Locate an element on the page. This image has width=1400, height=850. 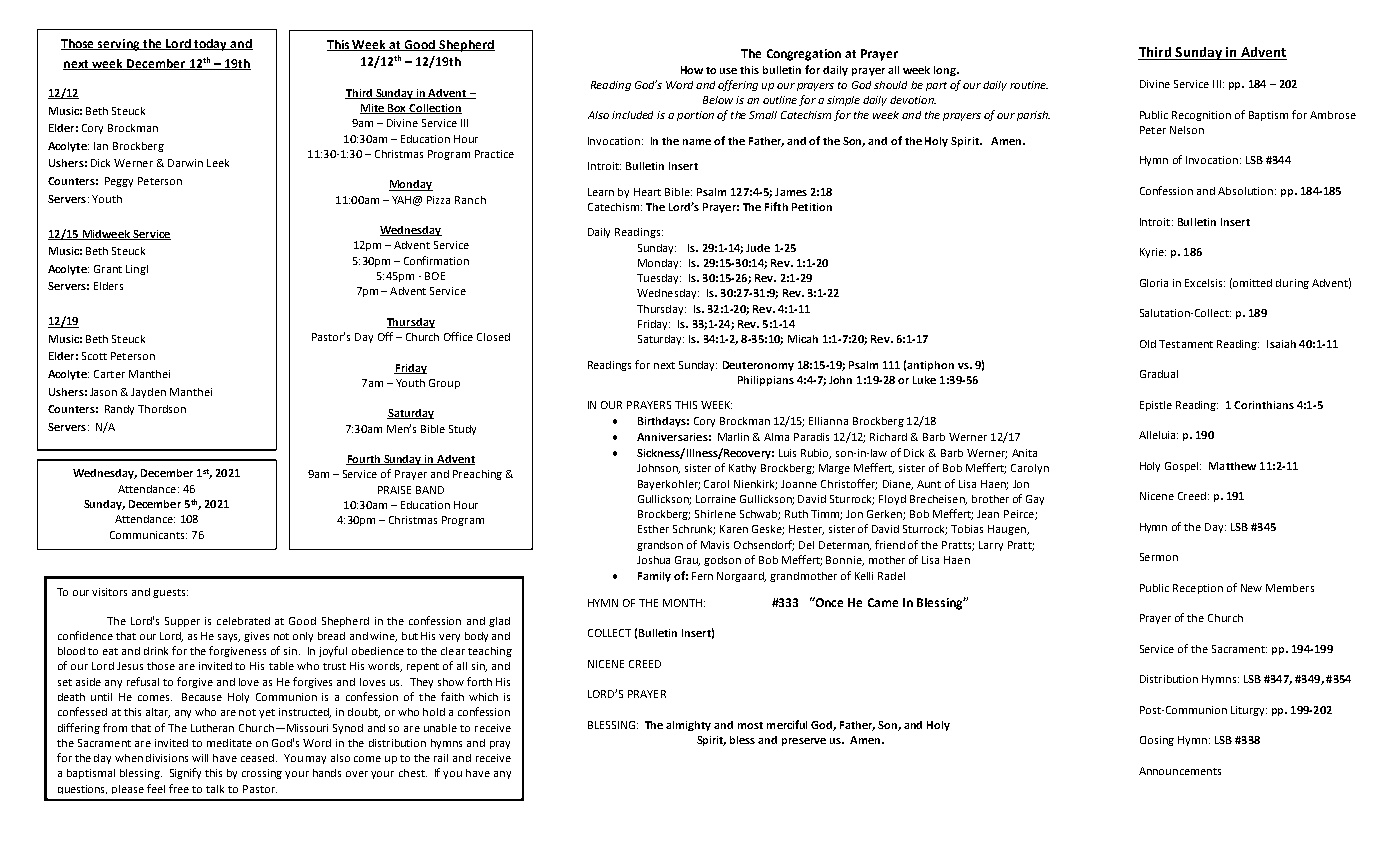
routine is located at coordinates (1029, 85).
